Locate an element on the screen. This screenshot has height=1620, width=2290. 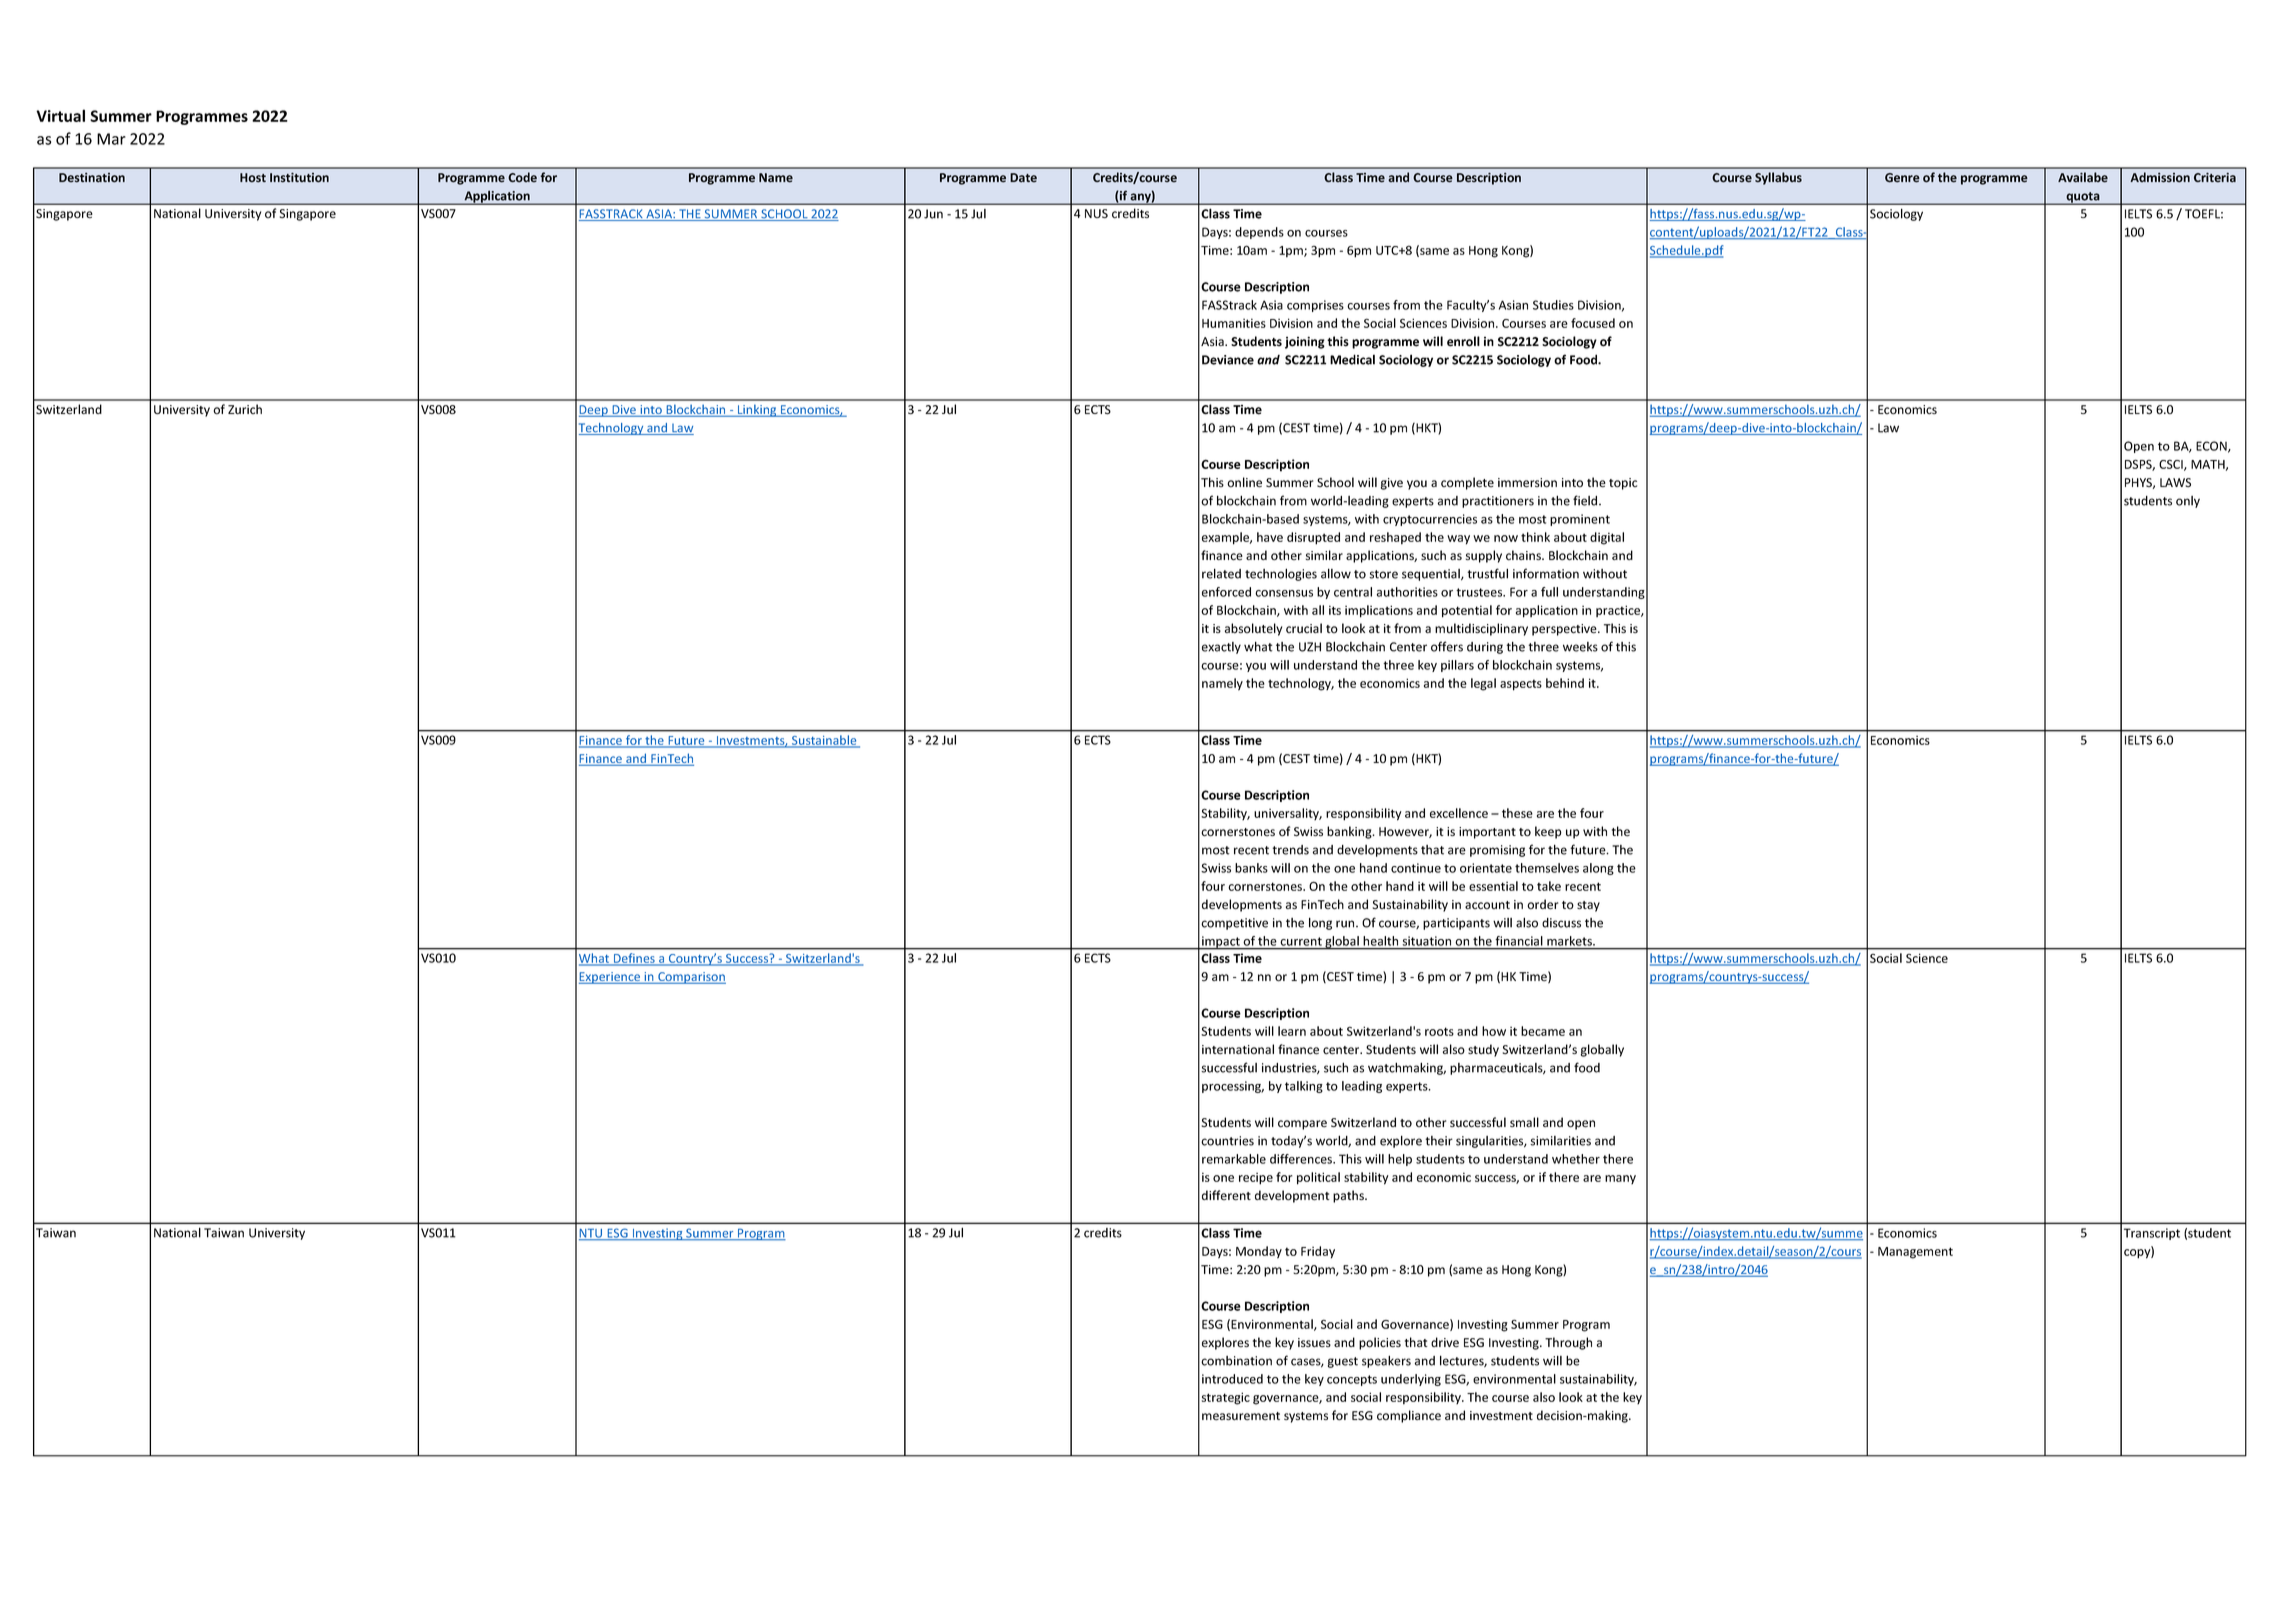
Institution is located at coordinates (299, 177).
